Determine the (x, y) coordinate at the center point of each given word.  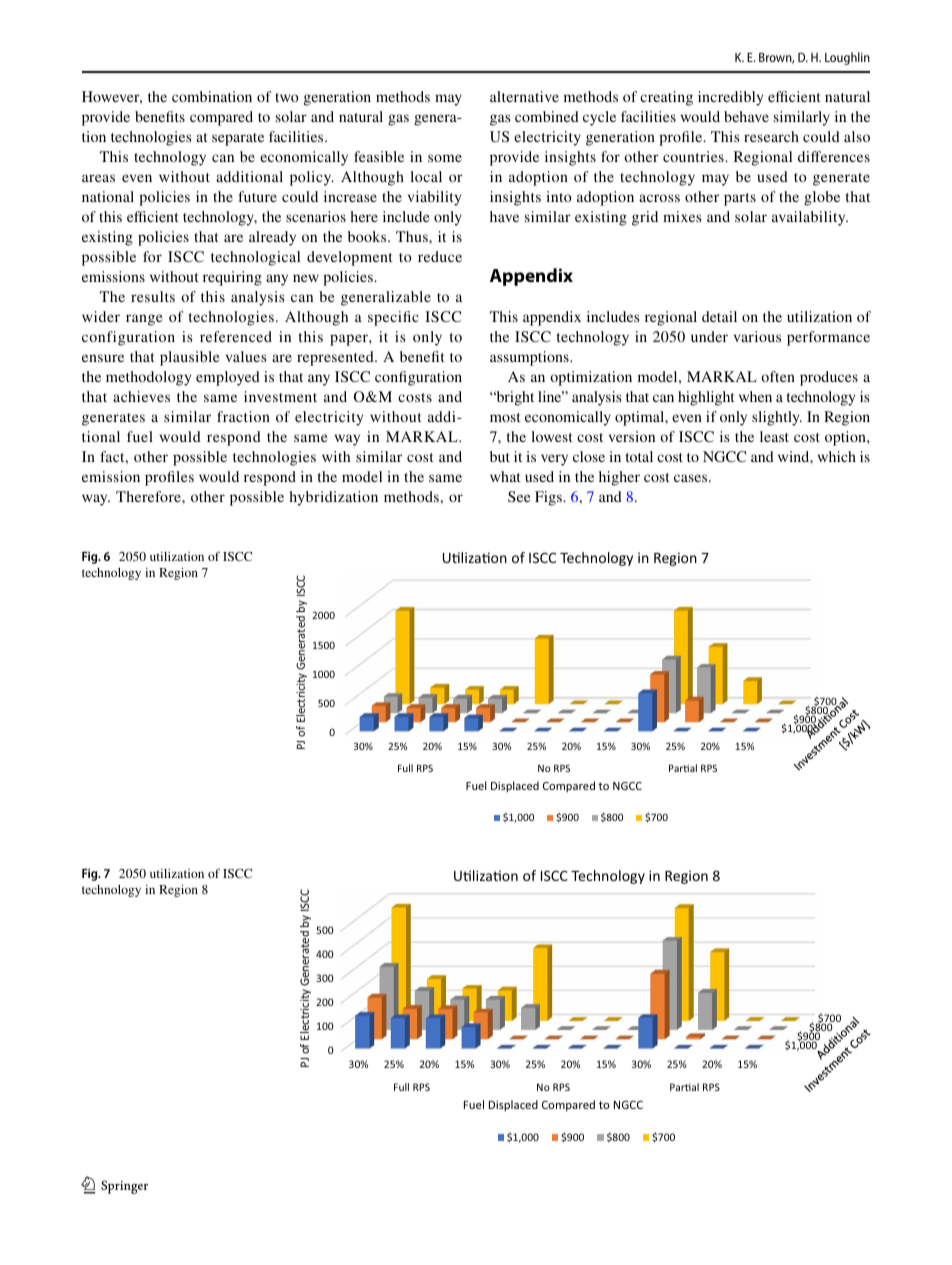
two (287, 97)
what (505, 476)
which (837, 456)
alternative (524, 96)
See (519, 496)
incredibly (730, 98)
